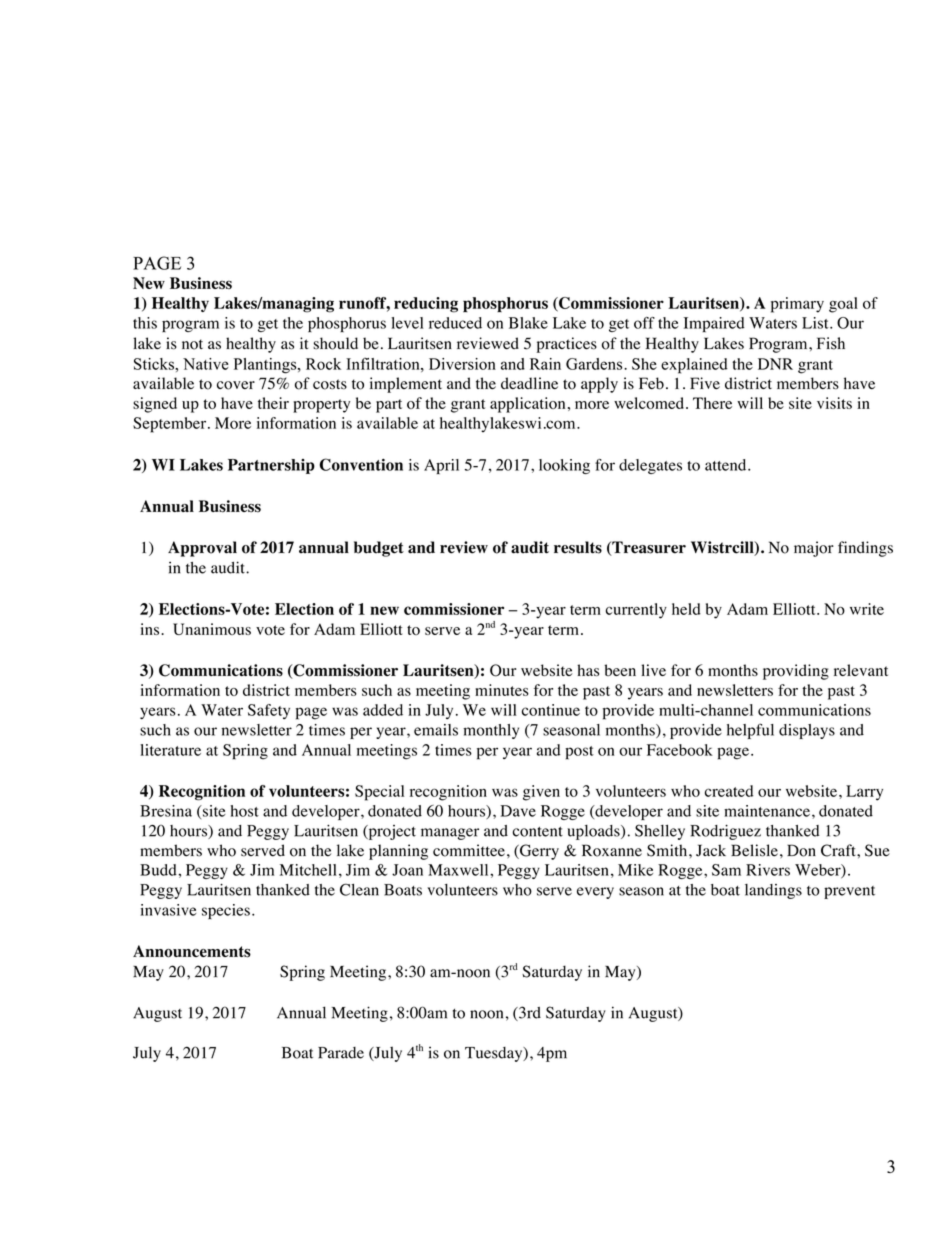 This image has height=1233, width=952. Describe the element at coordinates (636, 611) in the image. I see `currently` at that location.
